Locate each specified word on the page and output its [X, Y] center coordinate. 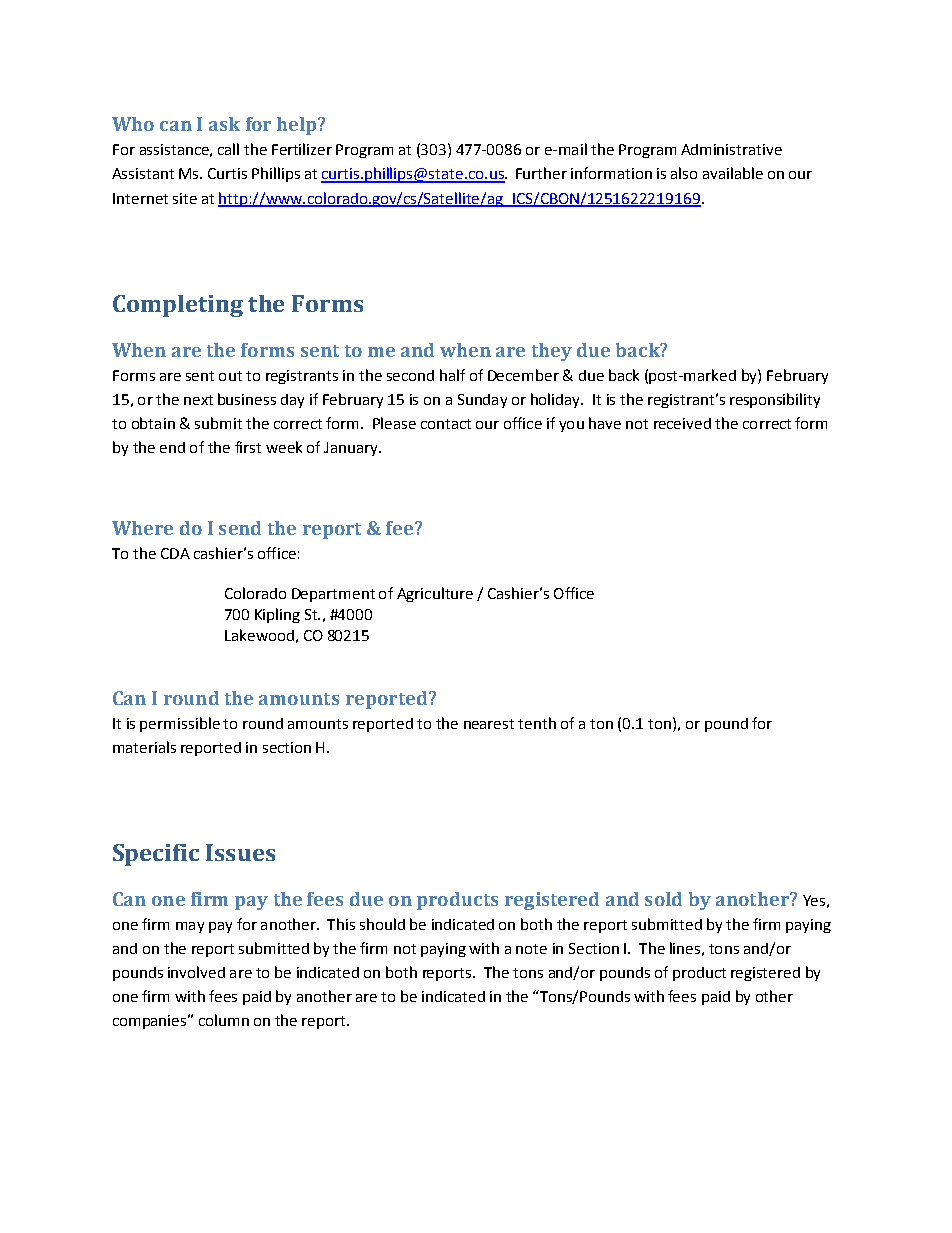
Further [541, 173]
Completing [178, 306]
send [240, 528]
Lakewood [259, 635]
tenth [537, 723]
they [552, 352]
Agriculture [435, 594]
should [382, 924]
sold [663, 899]
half [452, 375]
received [682, 423]
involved [196, 972]
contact [446, 424]
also [684, 173]
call [228, 149]
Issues [240, 852]
